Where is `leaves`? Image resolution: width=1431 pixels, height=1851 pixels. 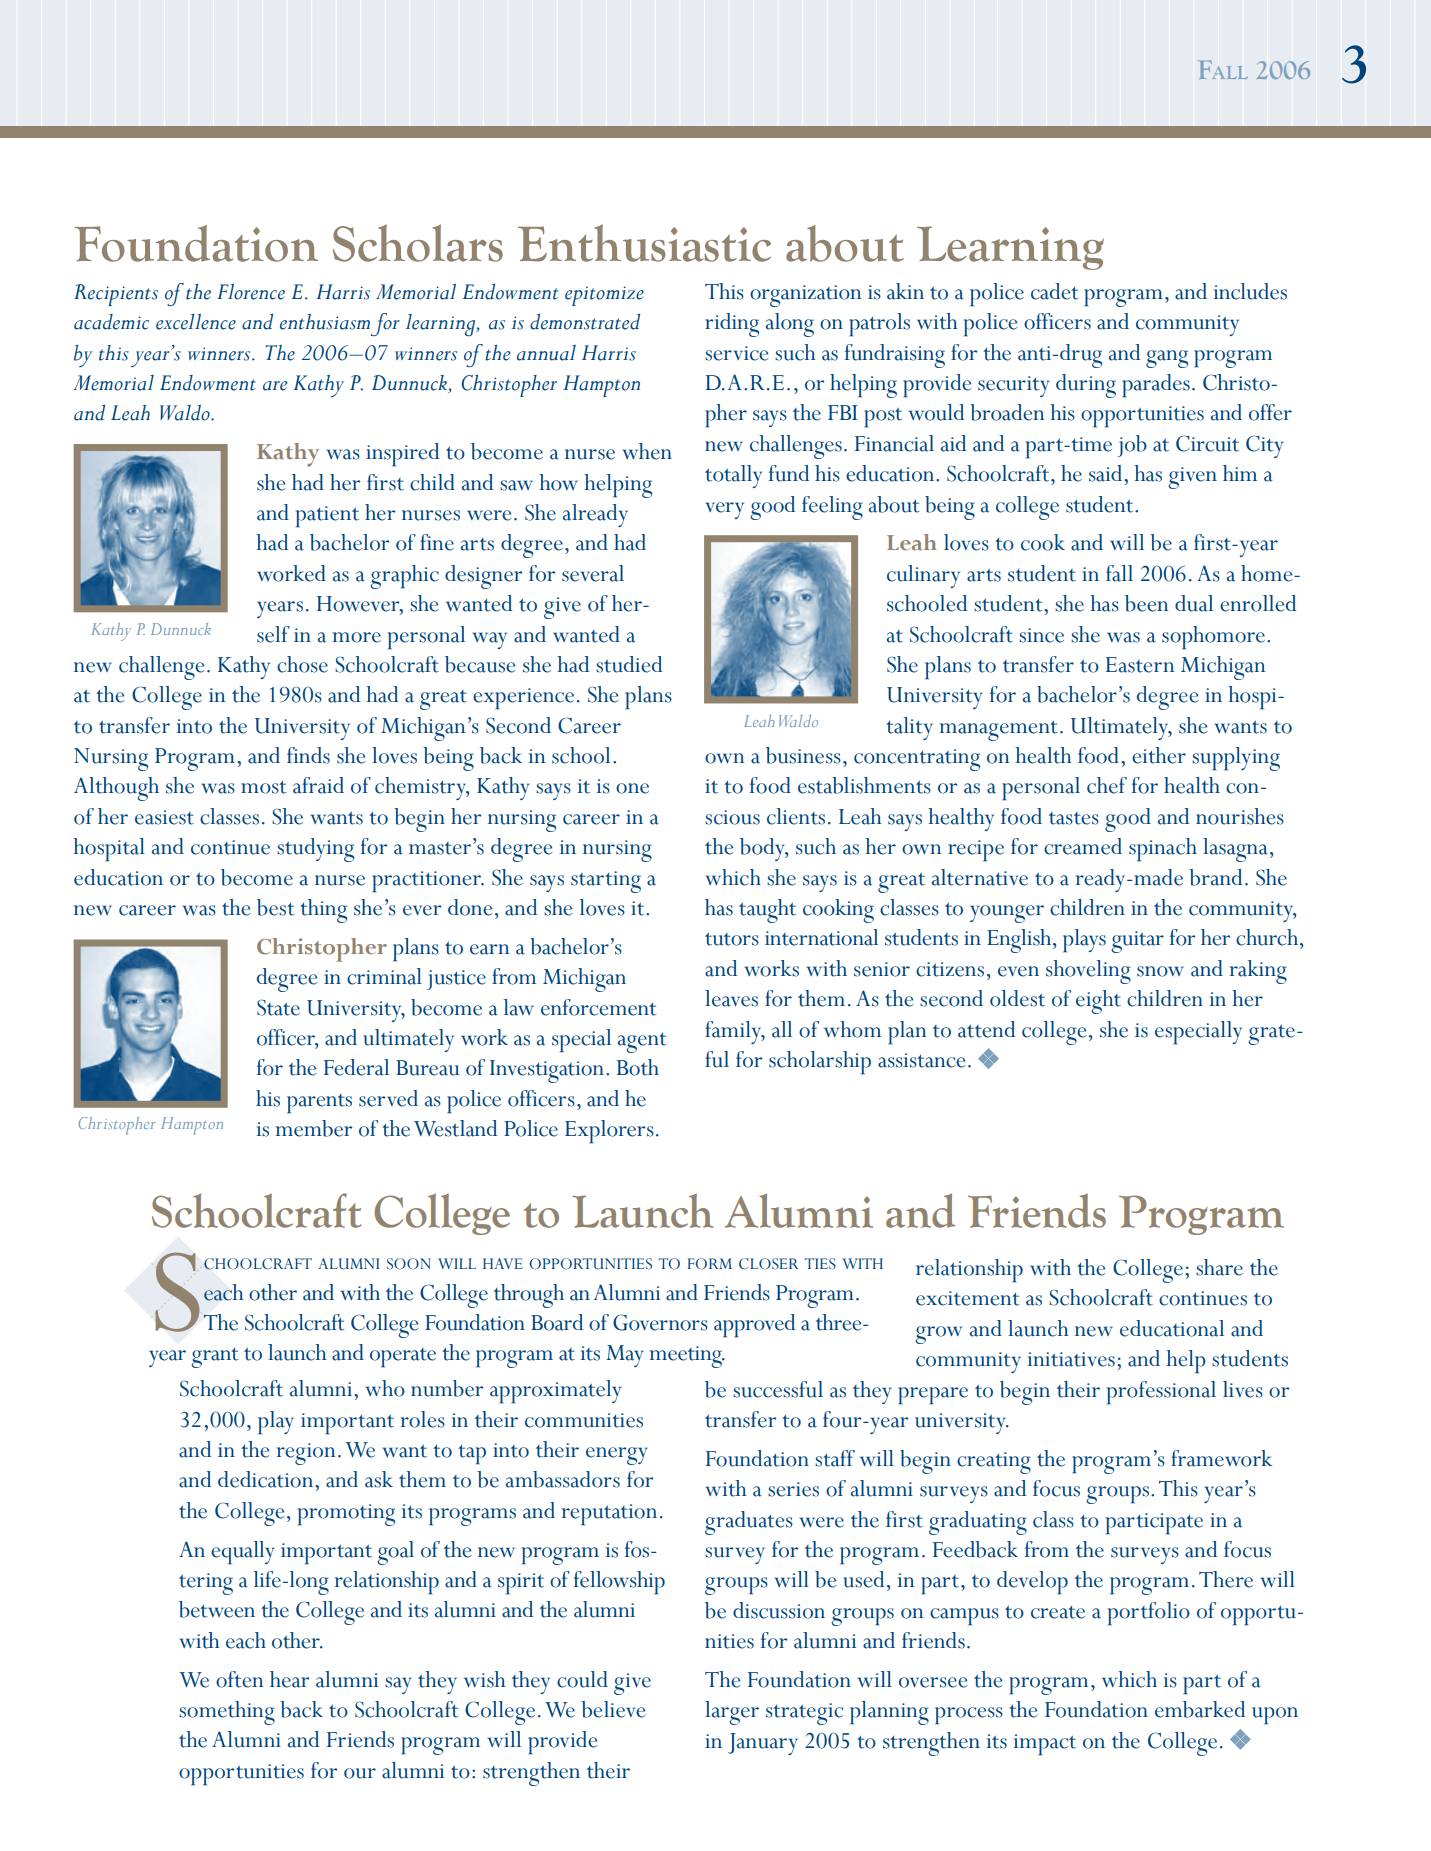
leaves is located at coordinates (731, 998).
